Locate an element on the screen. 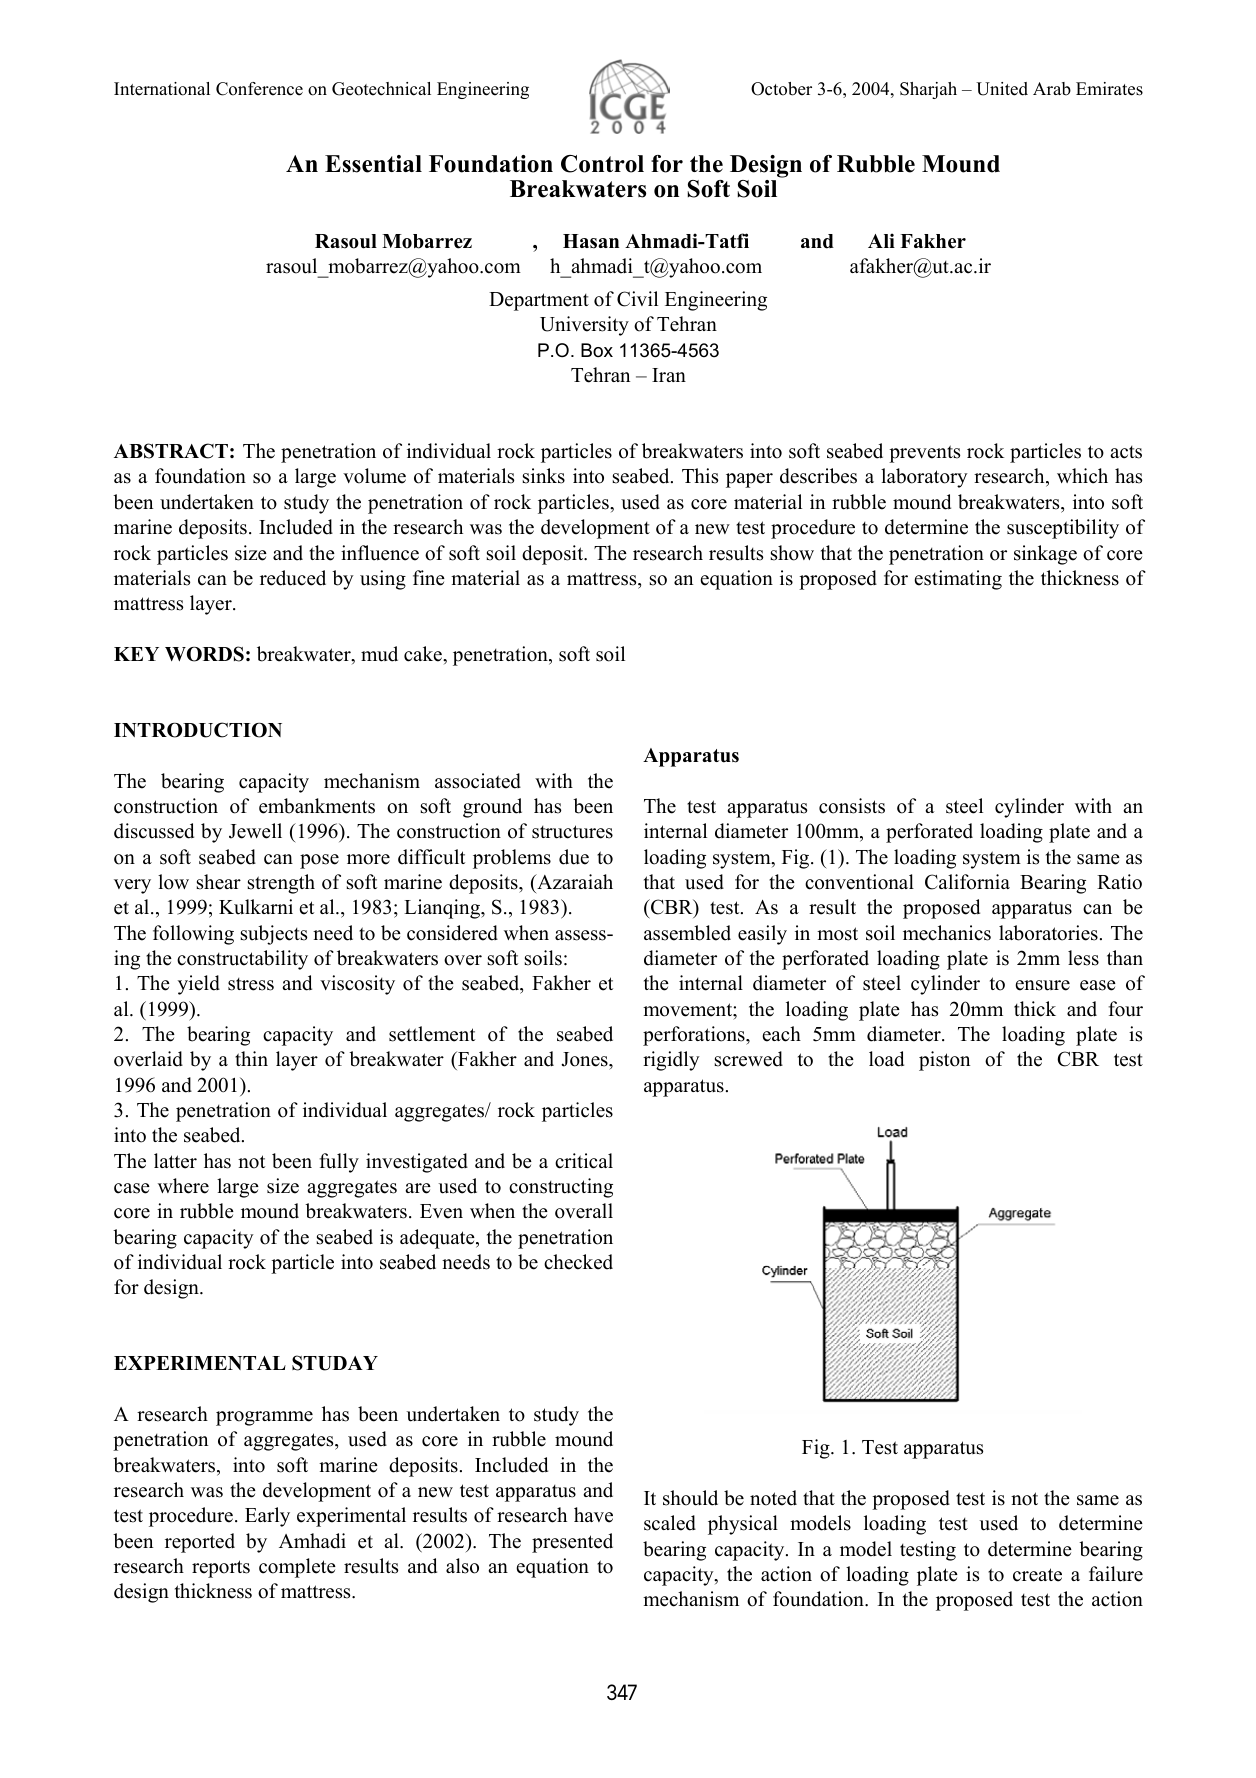 The image size is (1256, 1778). Early is located at coordinates (267, 1517).
